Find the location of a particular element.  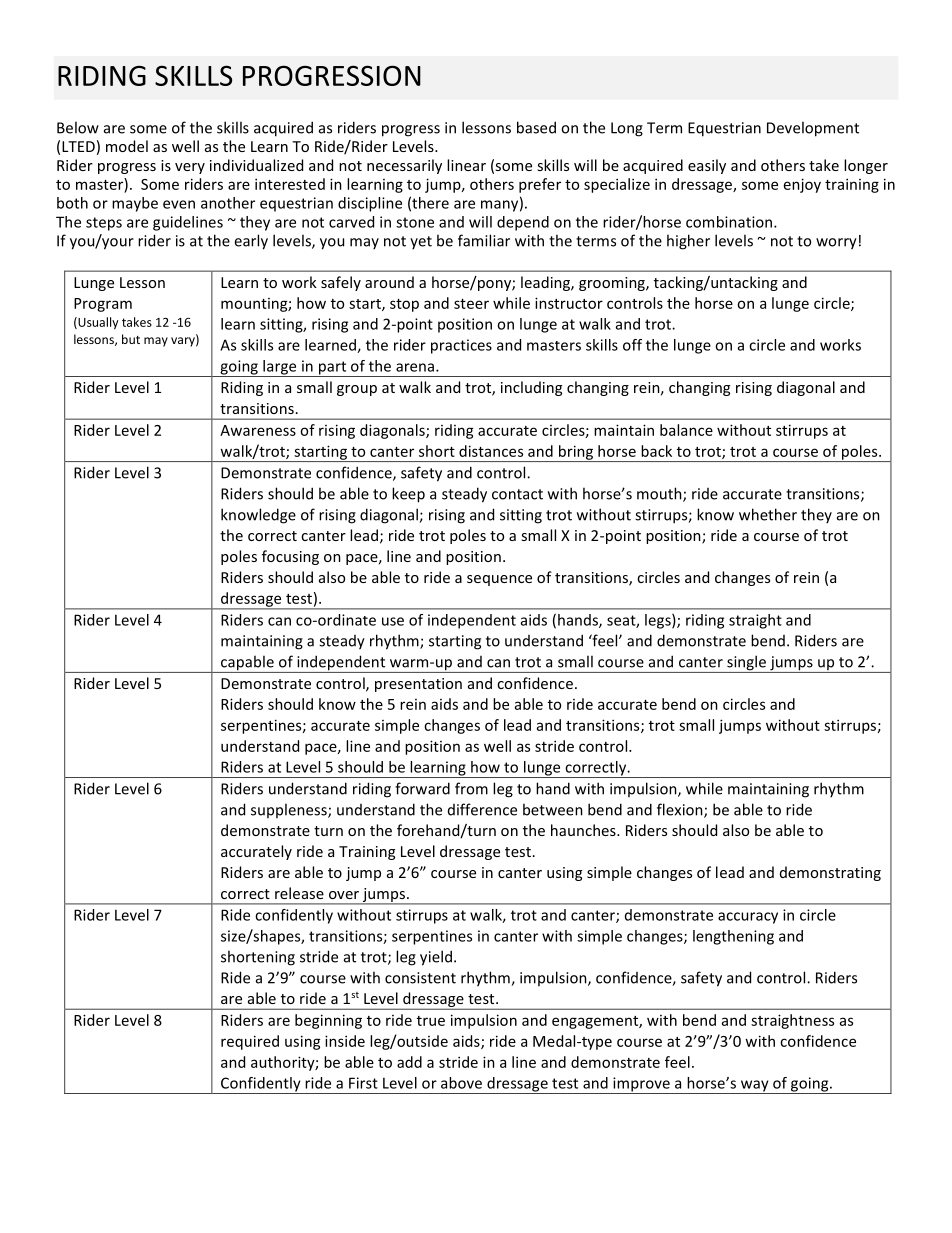

necessarily is located at coordinates (404, 166).
